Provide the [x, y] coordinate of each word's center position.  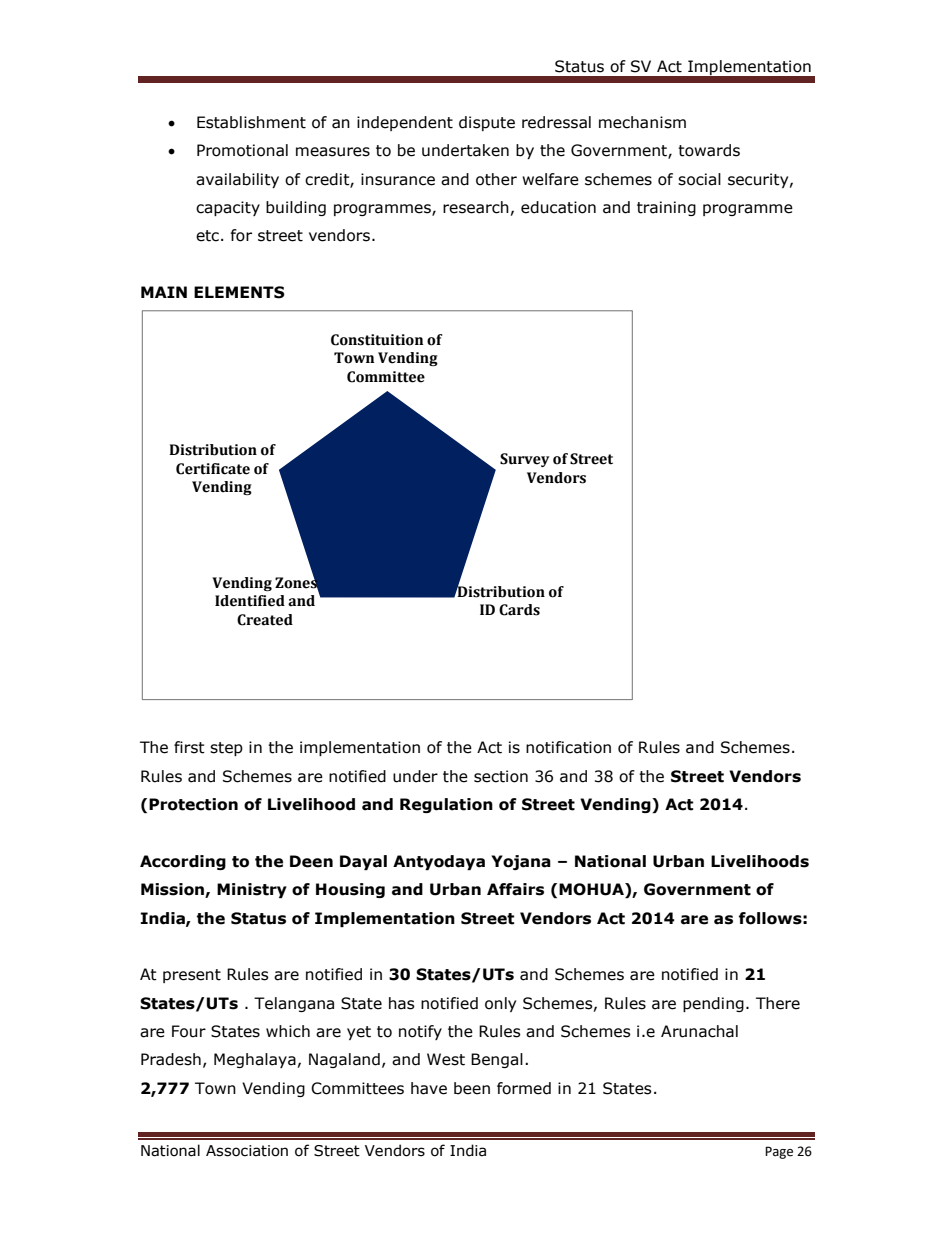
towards [709, 150]
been [472, 1088]
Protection [193, 804]
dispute [487, 123]
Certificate [213, 469]
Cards [519, 610]
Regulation [446, 805]
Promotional [242, 150]
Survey [524, 460]
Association [247, 1151]
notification [568, 747]
